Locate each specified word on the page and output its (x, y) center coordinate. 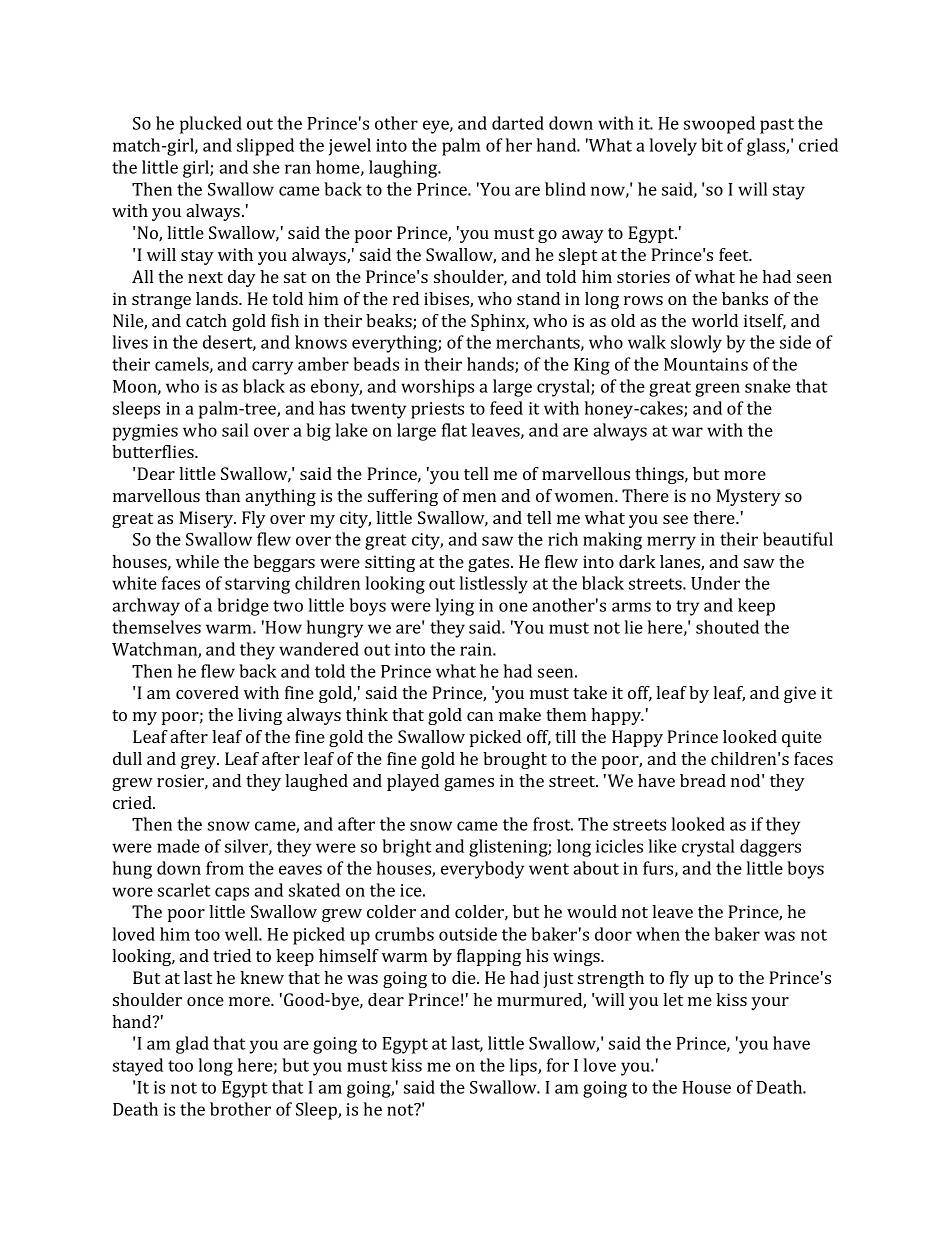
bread (703, 780)
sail (235, 430)
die (465, 977)
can (480, 716)
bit (712, 145)
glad (192, 1045)
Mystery (748, 497)
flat (454, 430)
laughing (404, 169)
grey (200, 762)
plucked (211, 125)
